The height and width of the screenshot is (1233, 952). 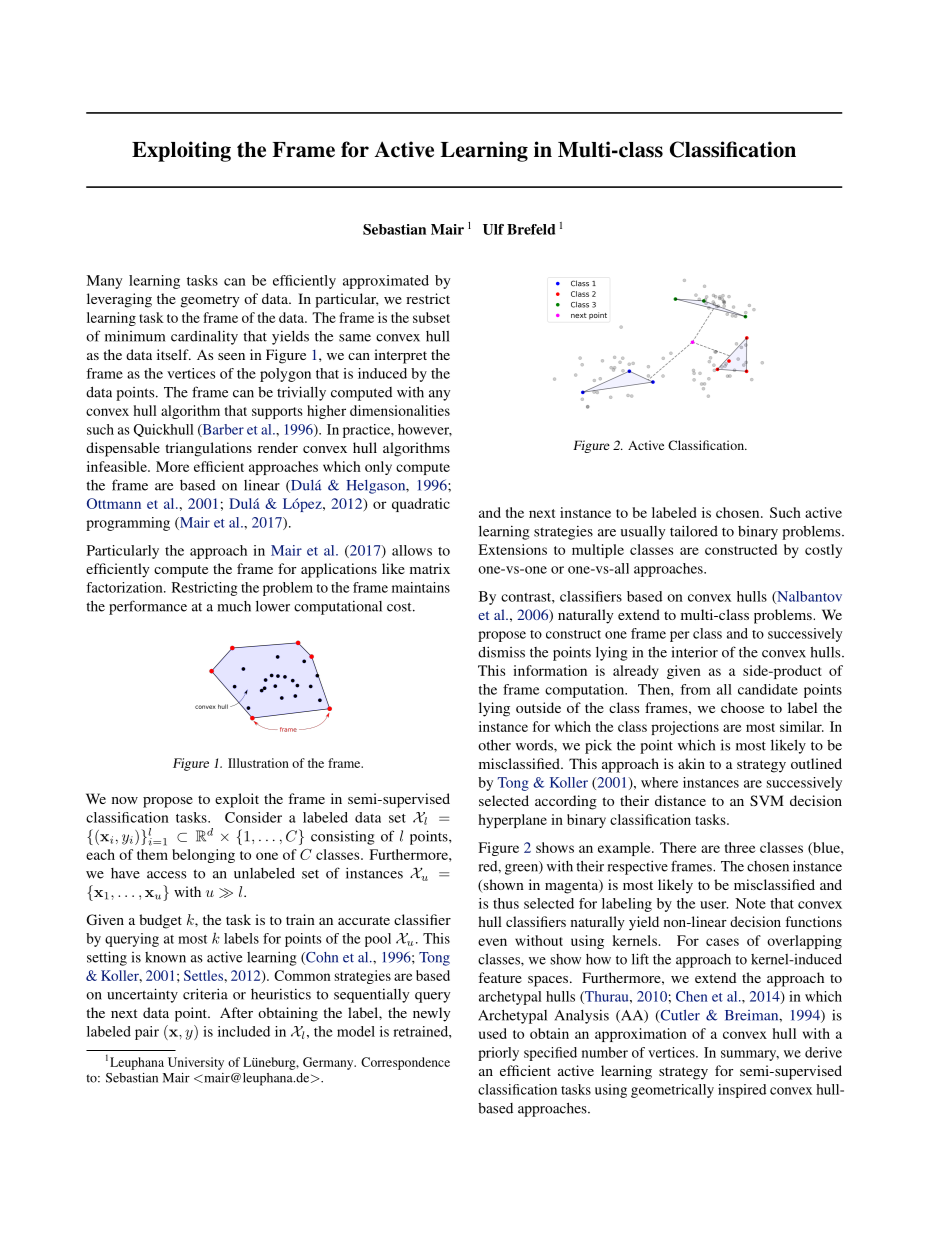 I want to click on performance, so click(x=148, y=607).
